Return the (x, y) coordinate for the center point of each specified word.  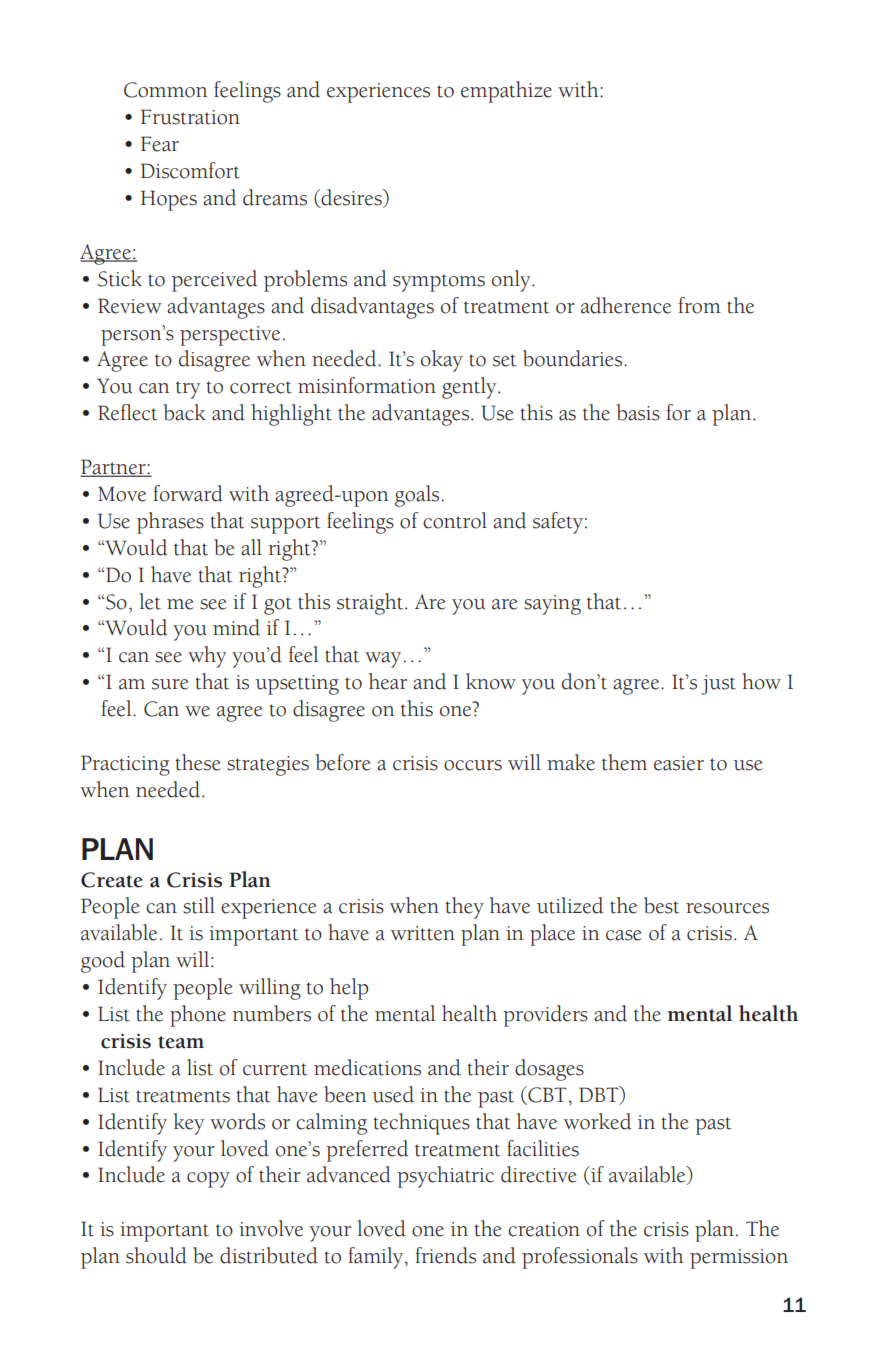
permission (739, 1259)
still (199, 905)
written (423, 933)
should (156, 1255)
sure (170, 684)
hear (388, 681)
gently (470, 388)
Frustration (190, 117)
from (699, 305)
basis (638, 412)
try (188, 390)
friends (445, 1255)
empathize (506, 92)
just (718, 685)
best (661, 905)
